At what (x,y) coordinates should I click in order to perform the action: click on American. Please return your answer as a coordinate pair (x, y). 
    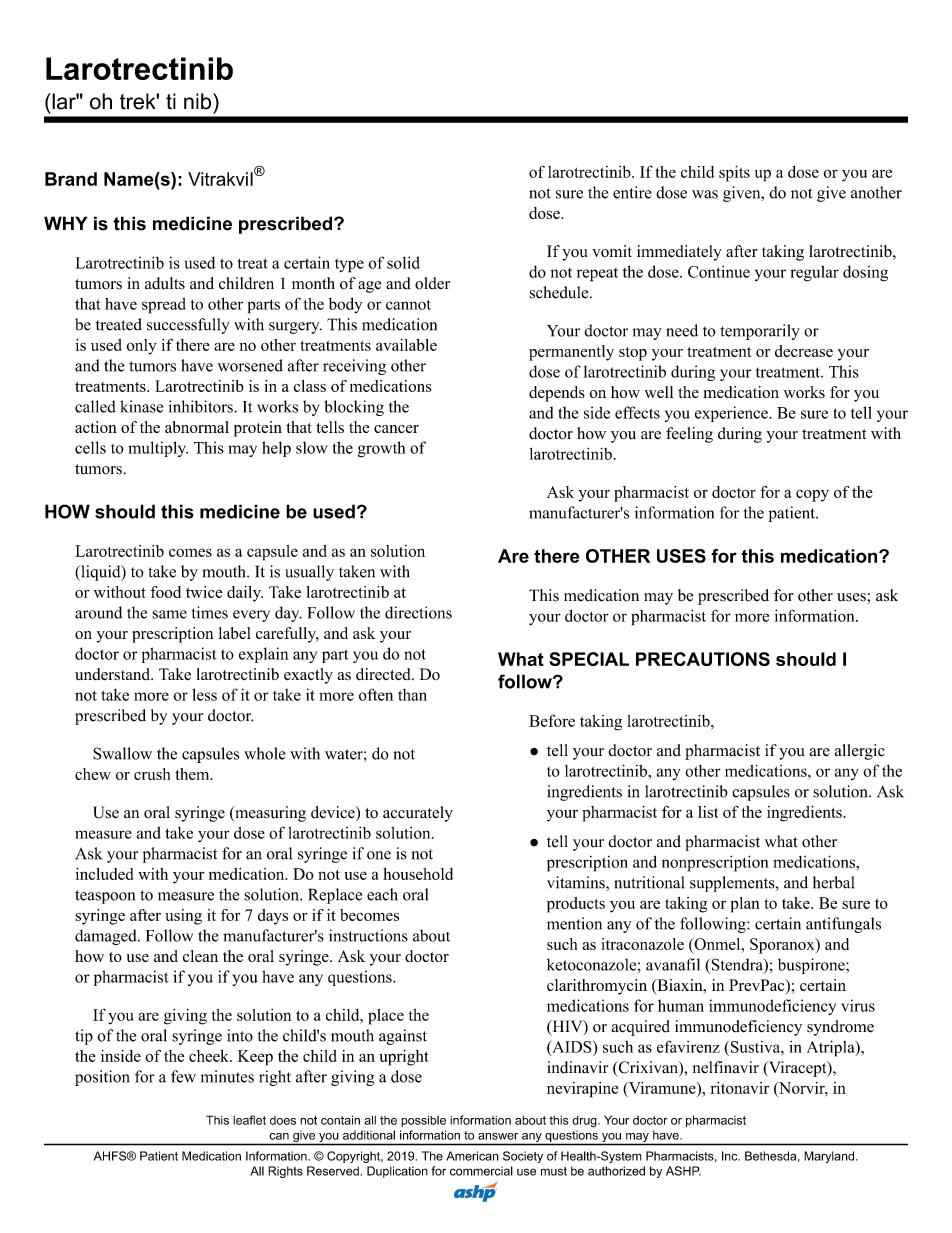
    Looking at the image, I should click on (472, 1156).
